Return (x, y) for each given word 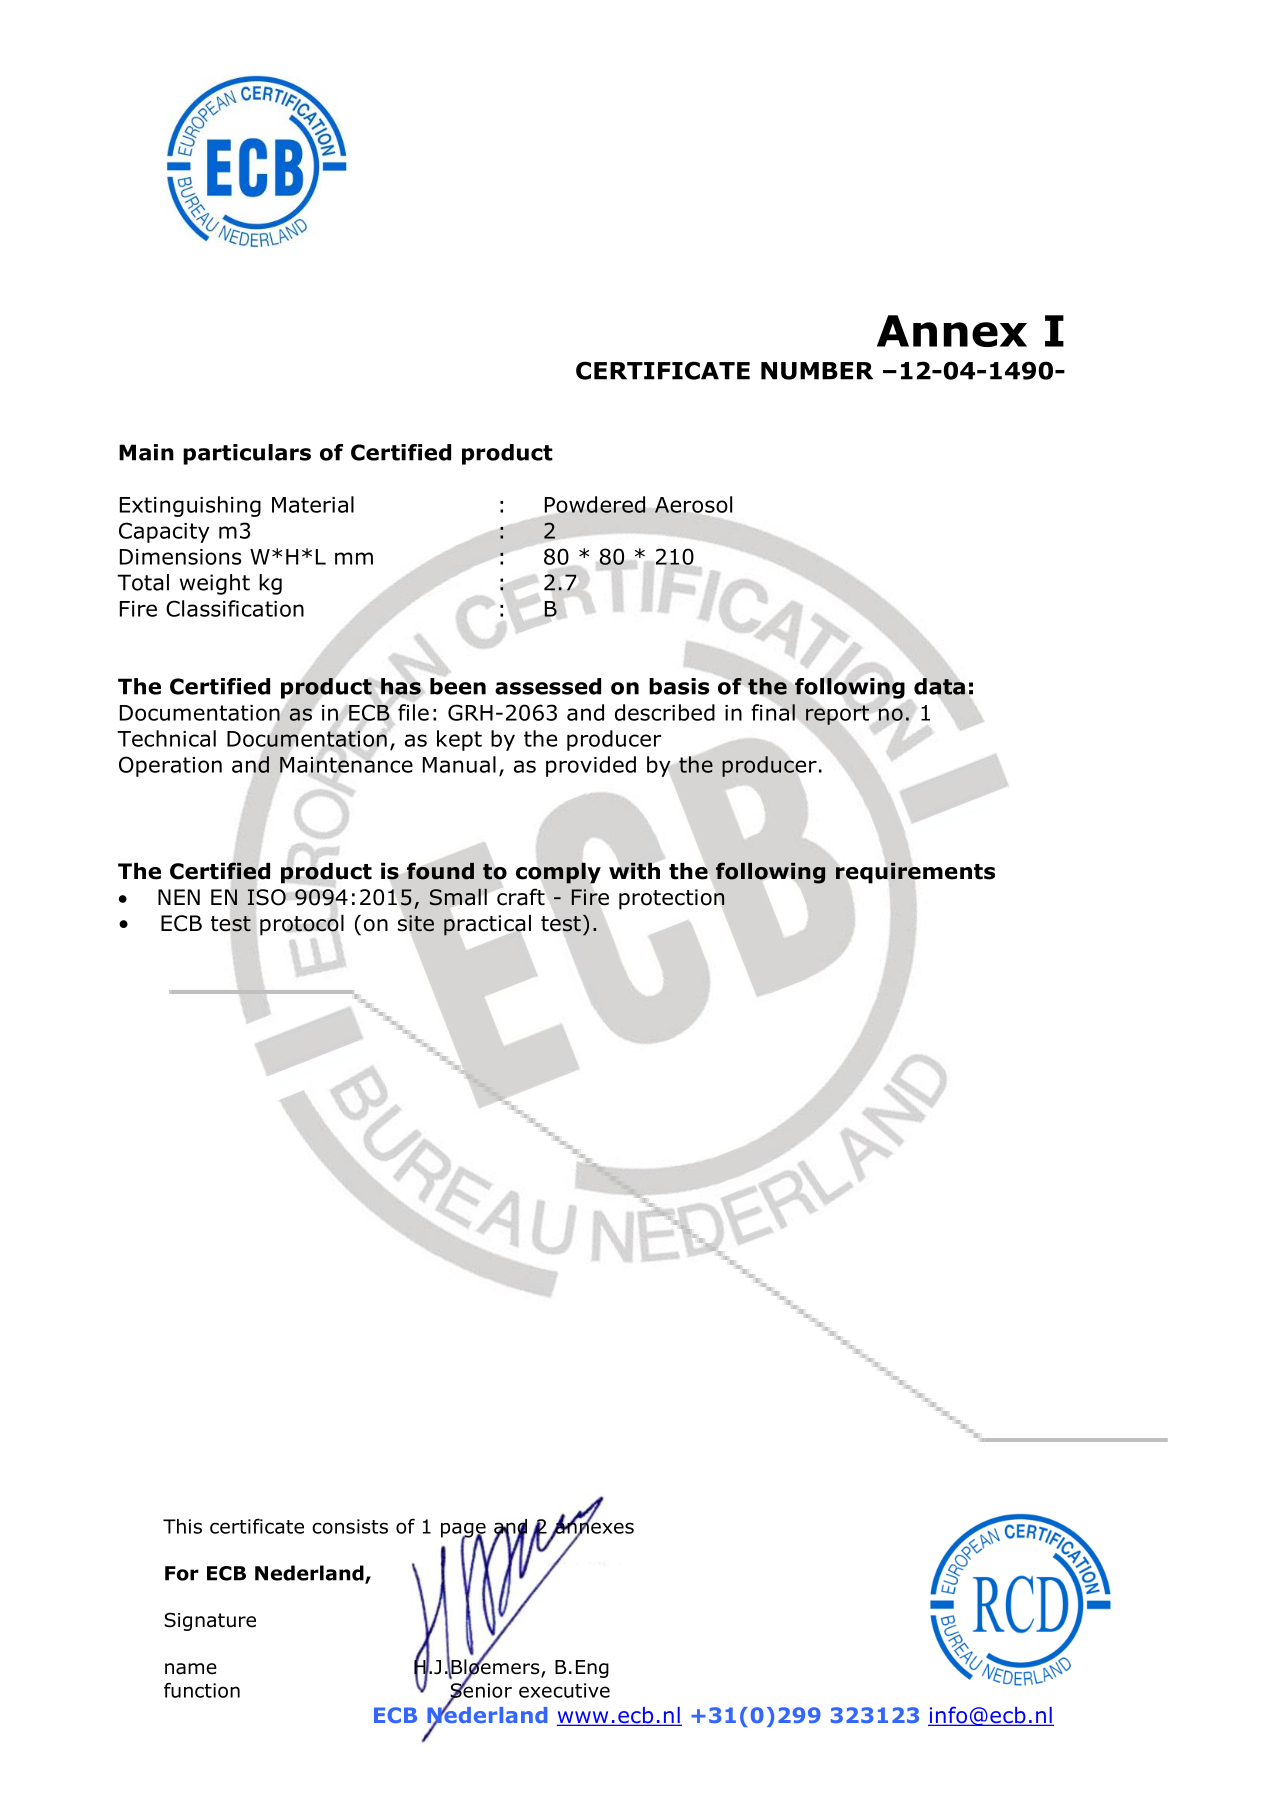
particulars (247, 454)
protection (672, 899)
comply (558, 873)
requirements (915, 873)
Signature (210, 1621)
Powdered (595, 504)
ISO (266, 897)
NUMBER (817, 371)
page (463, 1531)
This (182, 1526)
